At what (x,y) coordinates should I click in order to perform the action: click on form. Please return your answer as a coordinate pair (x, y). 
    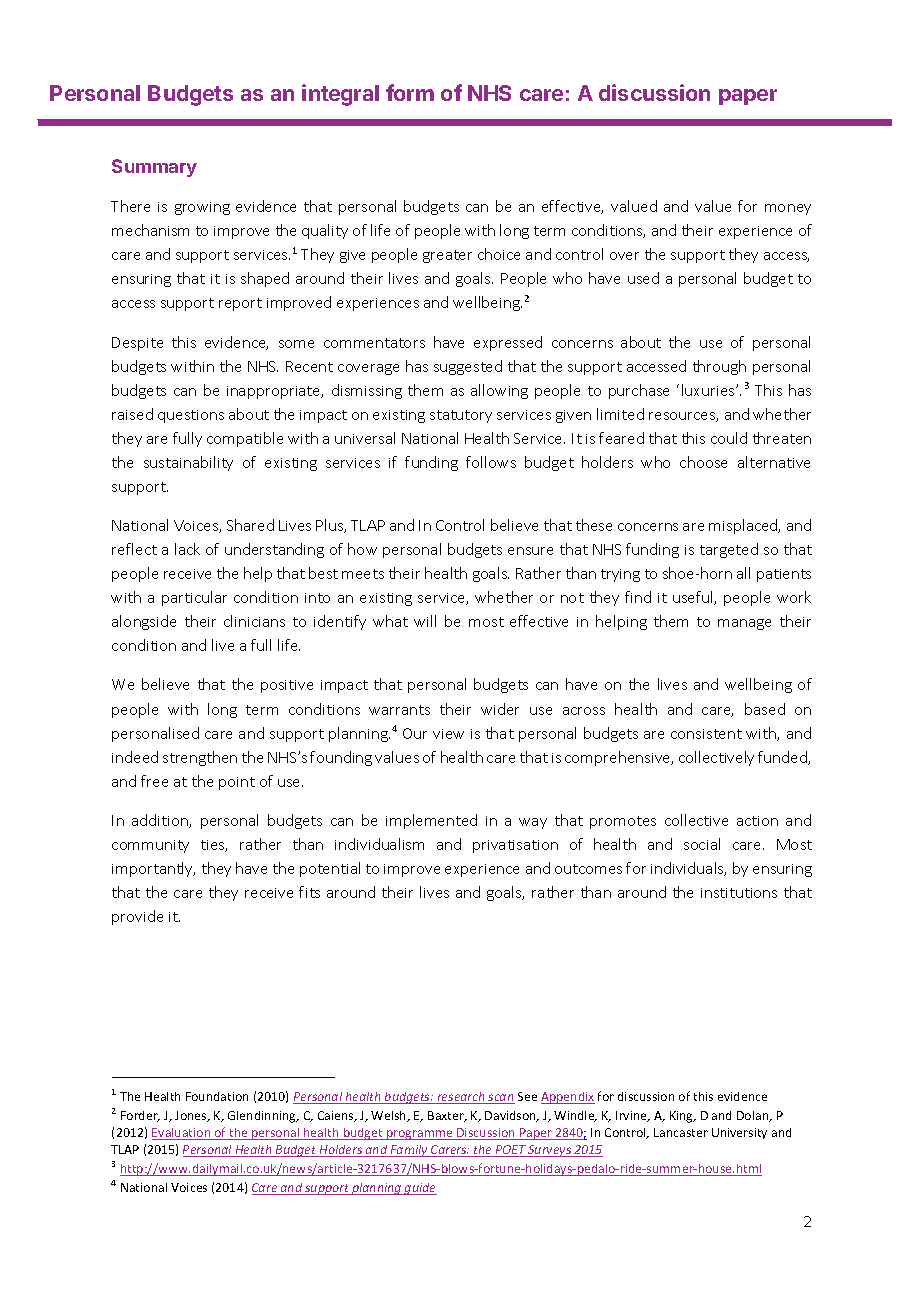
    Looking at the image, I should click on (410, 92).
